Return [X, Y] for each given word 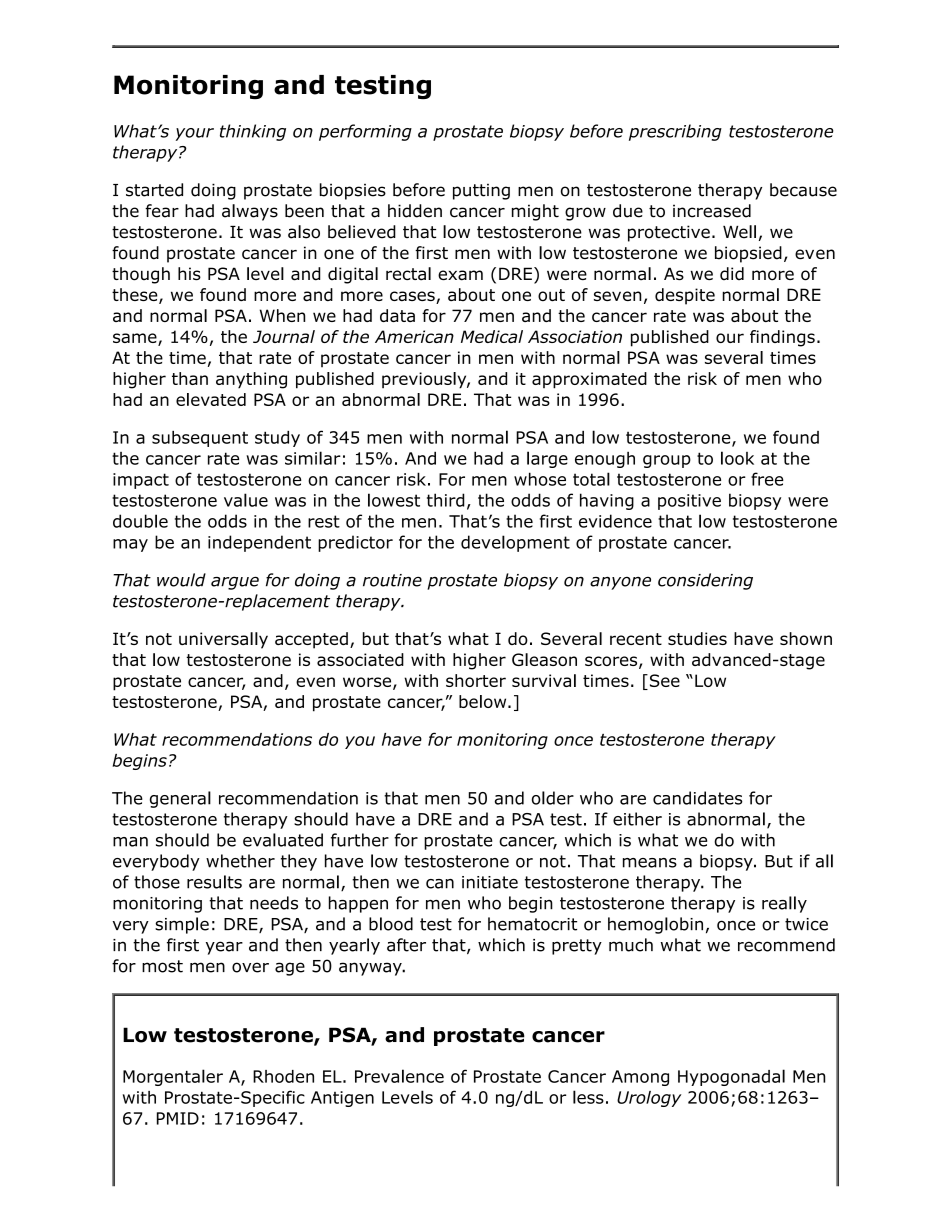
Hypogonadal [731, 1077]
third [446, 500]
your [195, 134]
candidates [698, 798]
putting [481, 191]
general [180, 799]
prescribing [675, 132]
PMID [178, 1118]
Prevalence [399, 1076]
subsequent [200, 439]
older [553, 798]
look [737, 458]
